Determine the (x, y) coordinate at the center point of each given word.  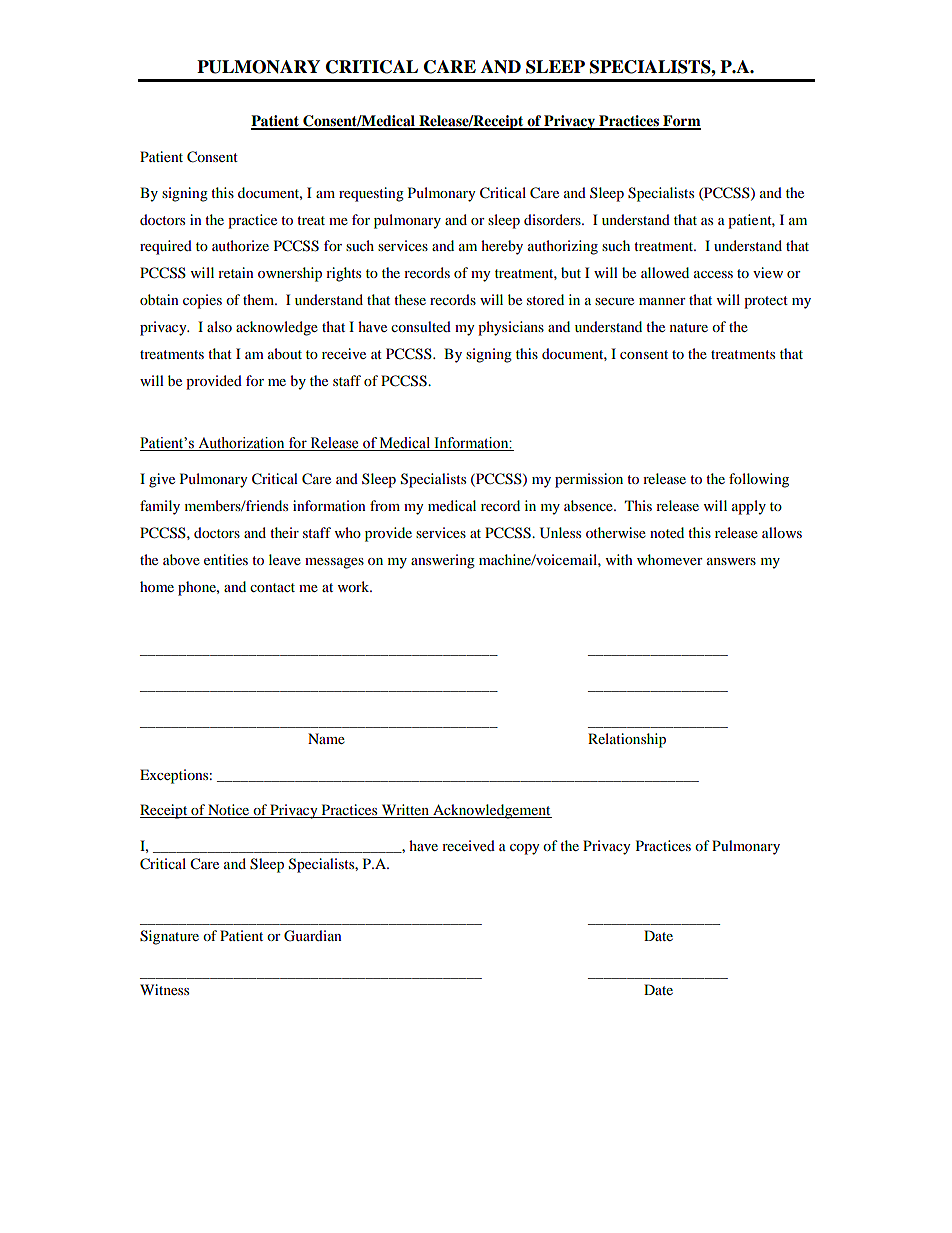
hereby (502, 247)
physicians (511, 328)
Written (405, 811)
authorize (240, 245)
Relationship (627, 740)
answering (443, 561)
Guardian (313, 936)
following (759, 480)
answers (731, 561)
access (713, 274)
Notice (229, 811)
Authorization (241, 444)
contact (272, 587)
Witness (164, 989)
